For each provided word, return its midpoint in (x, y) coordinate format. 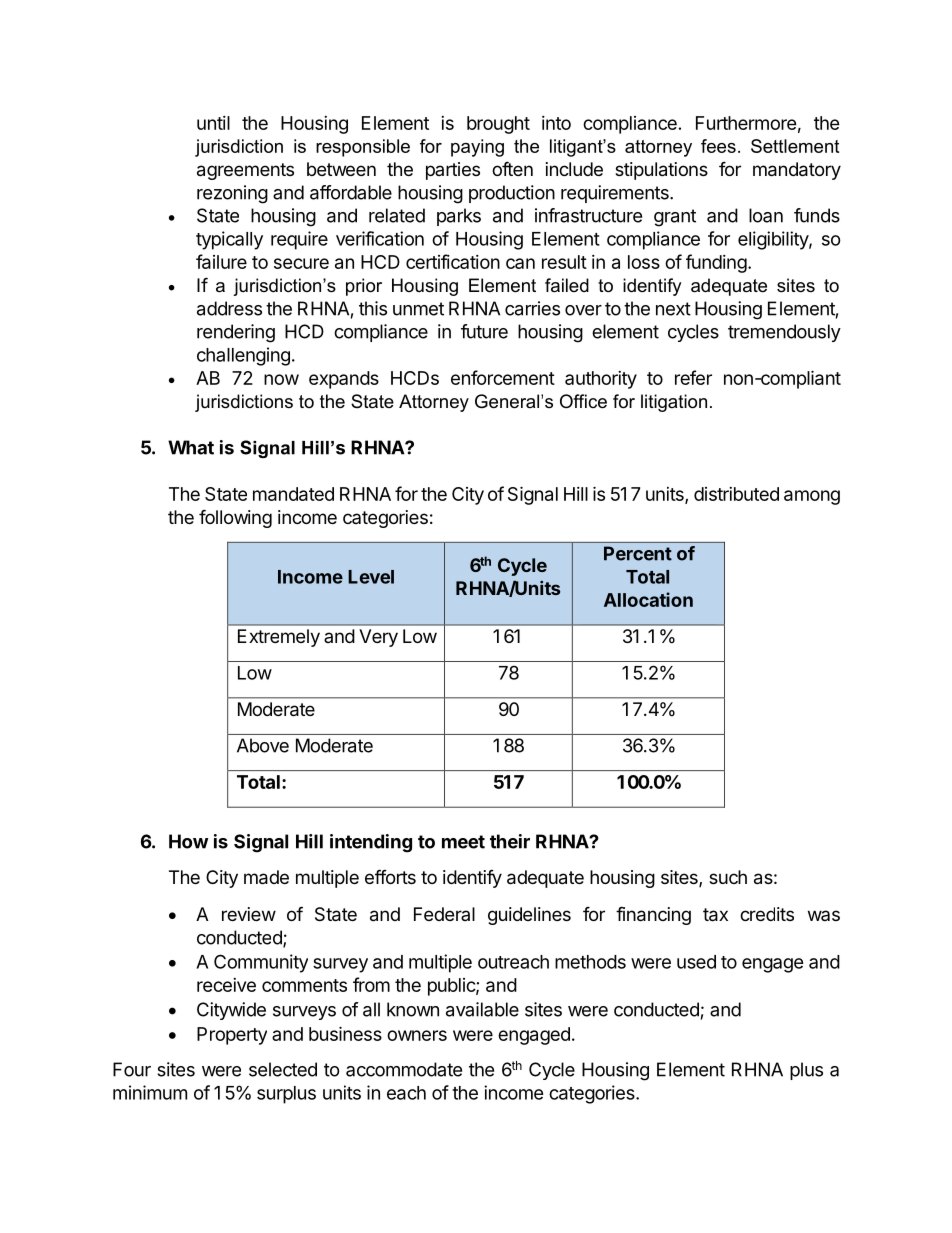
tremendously (784, 333)
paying (477, 148)
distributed (736, 494)
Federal (444, 914)
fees (718, 146)
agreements (245, 171)
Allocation (648, 599)
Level (371, 577)
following (235, 518)
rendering (236, 333)
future (484, 331)
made (266, 877)
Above (263, 745)
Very (378, 638)
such (728, 877)
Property (232, 1036)
